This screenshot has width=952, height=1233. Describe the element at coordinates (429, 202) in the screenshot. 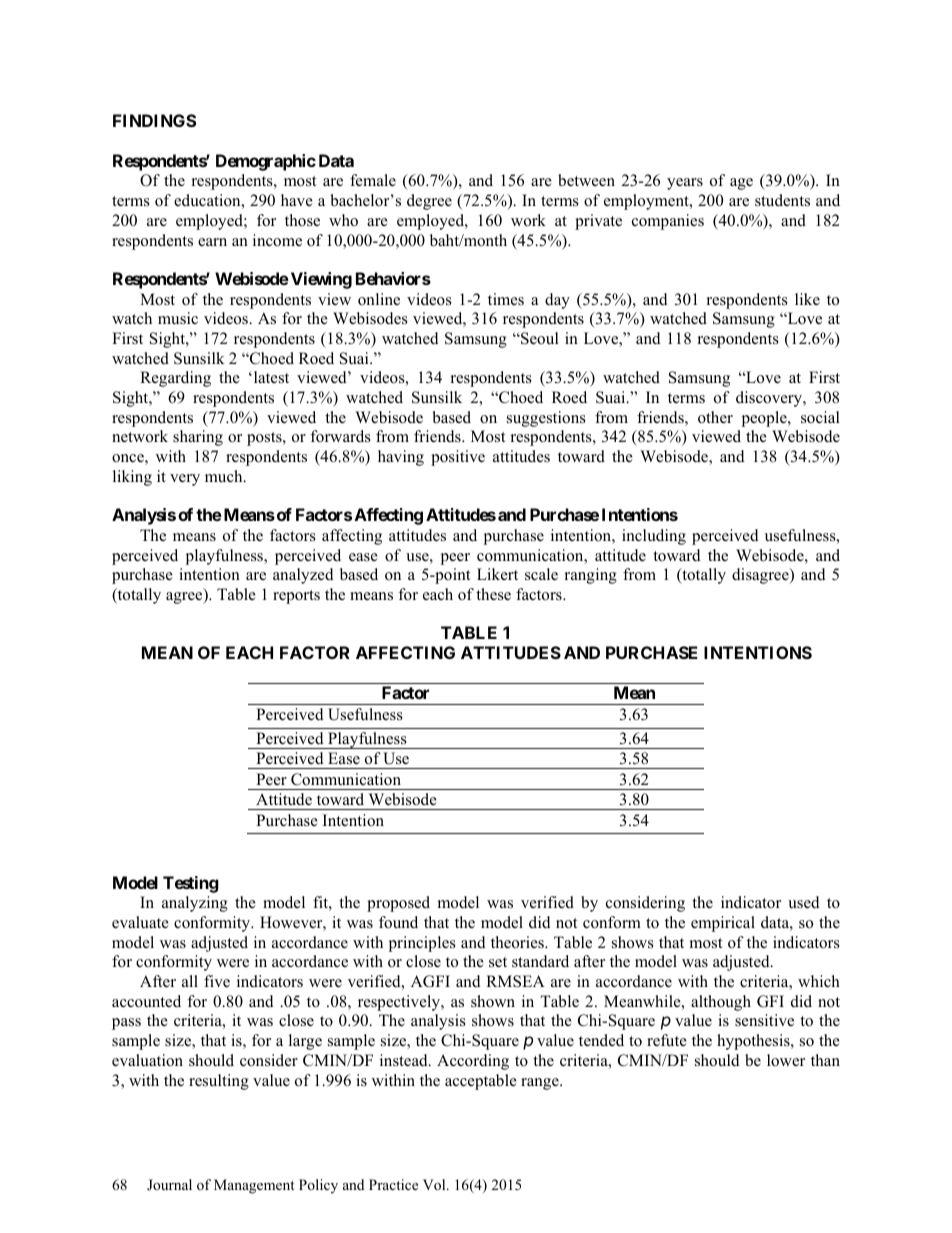

I see `degree` at that location.
